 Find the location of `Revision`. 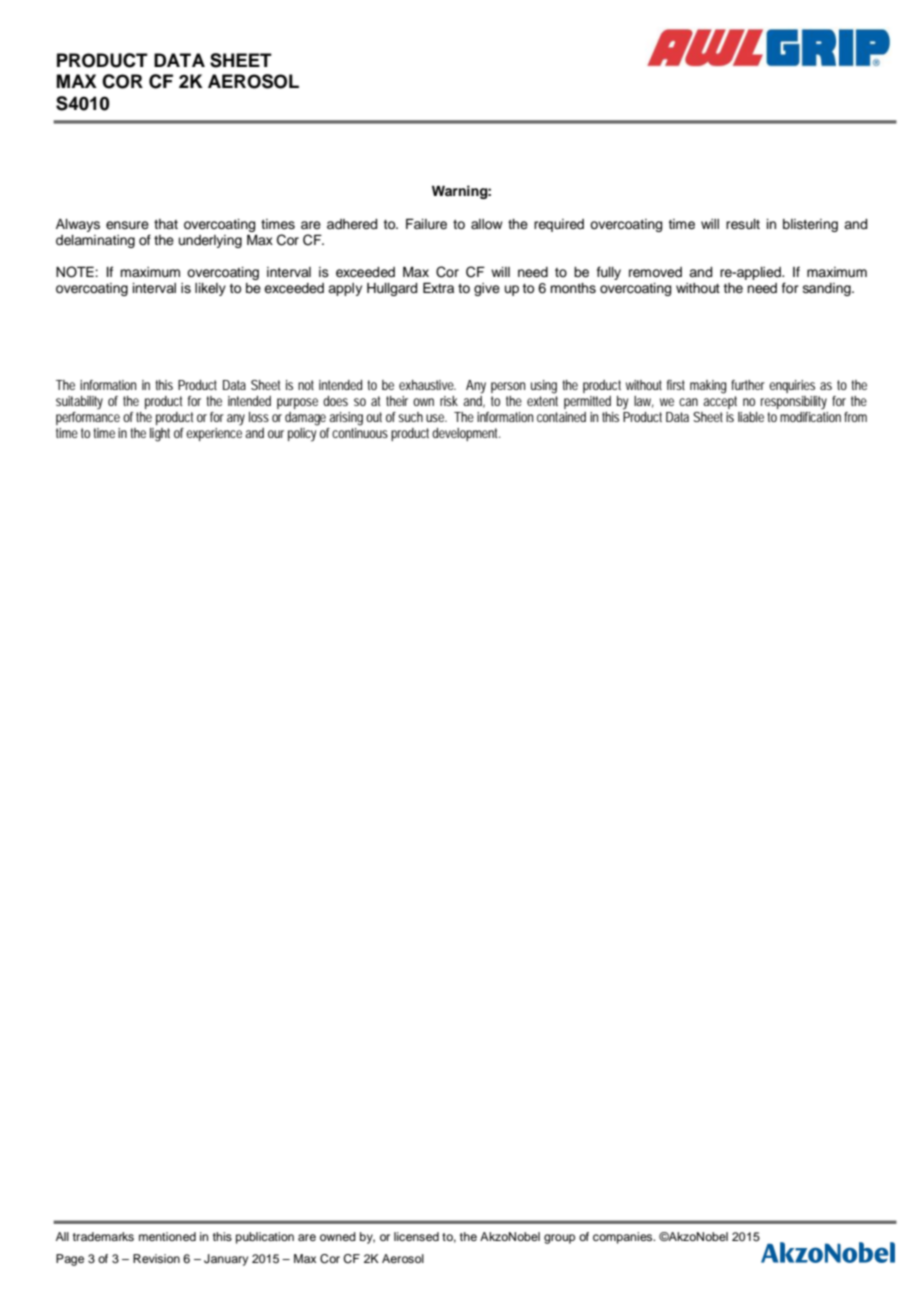

Revision is located at coordinates (156, 1258).
